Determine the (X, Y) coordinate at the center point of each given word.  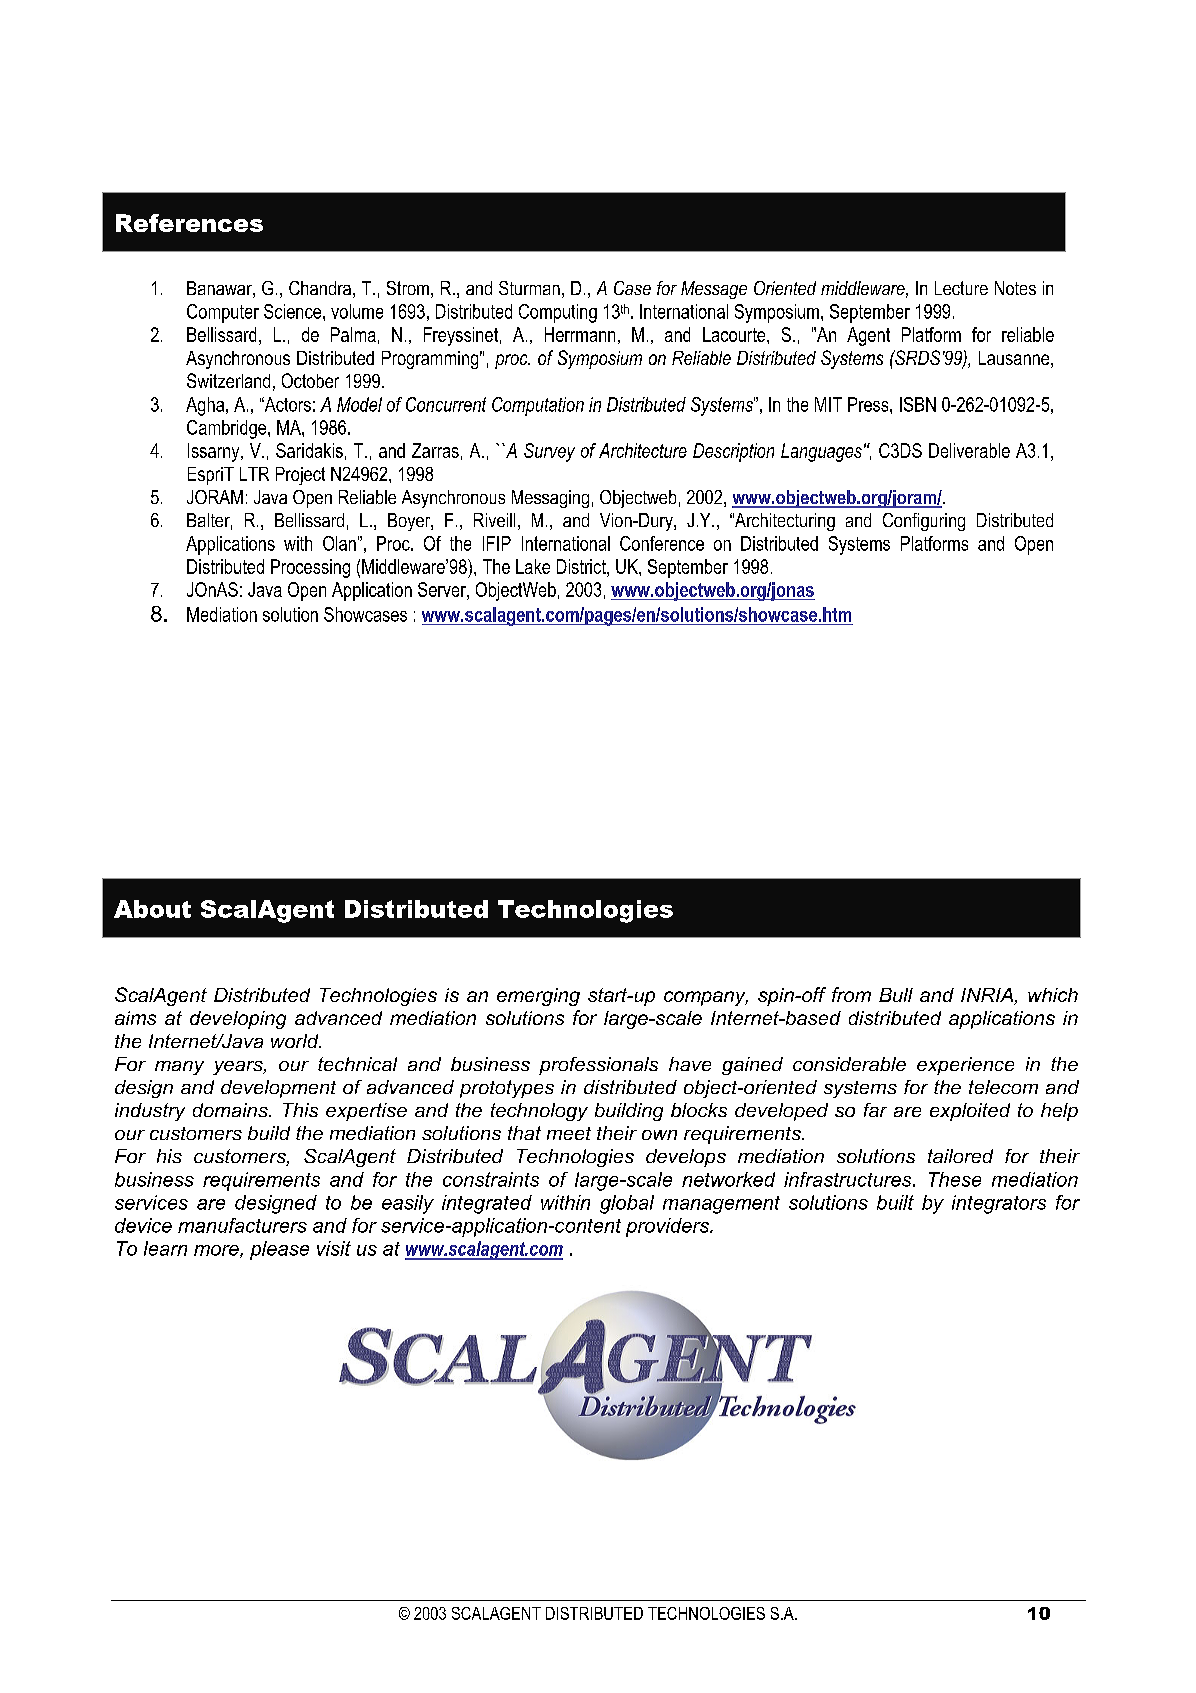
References (189, 223)
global (627, 1204)
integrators (999, 1204)
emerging (538, 997)
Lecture (961, 288)
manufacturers (242, 1225)
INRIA (988, 996)
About (152, 909)
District (582, 566)
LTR (254, 474)
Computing (558, 313)
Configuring (924, 522)
